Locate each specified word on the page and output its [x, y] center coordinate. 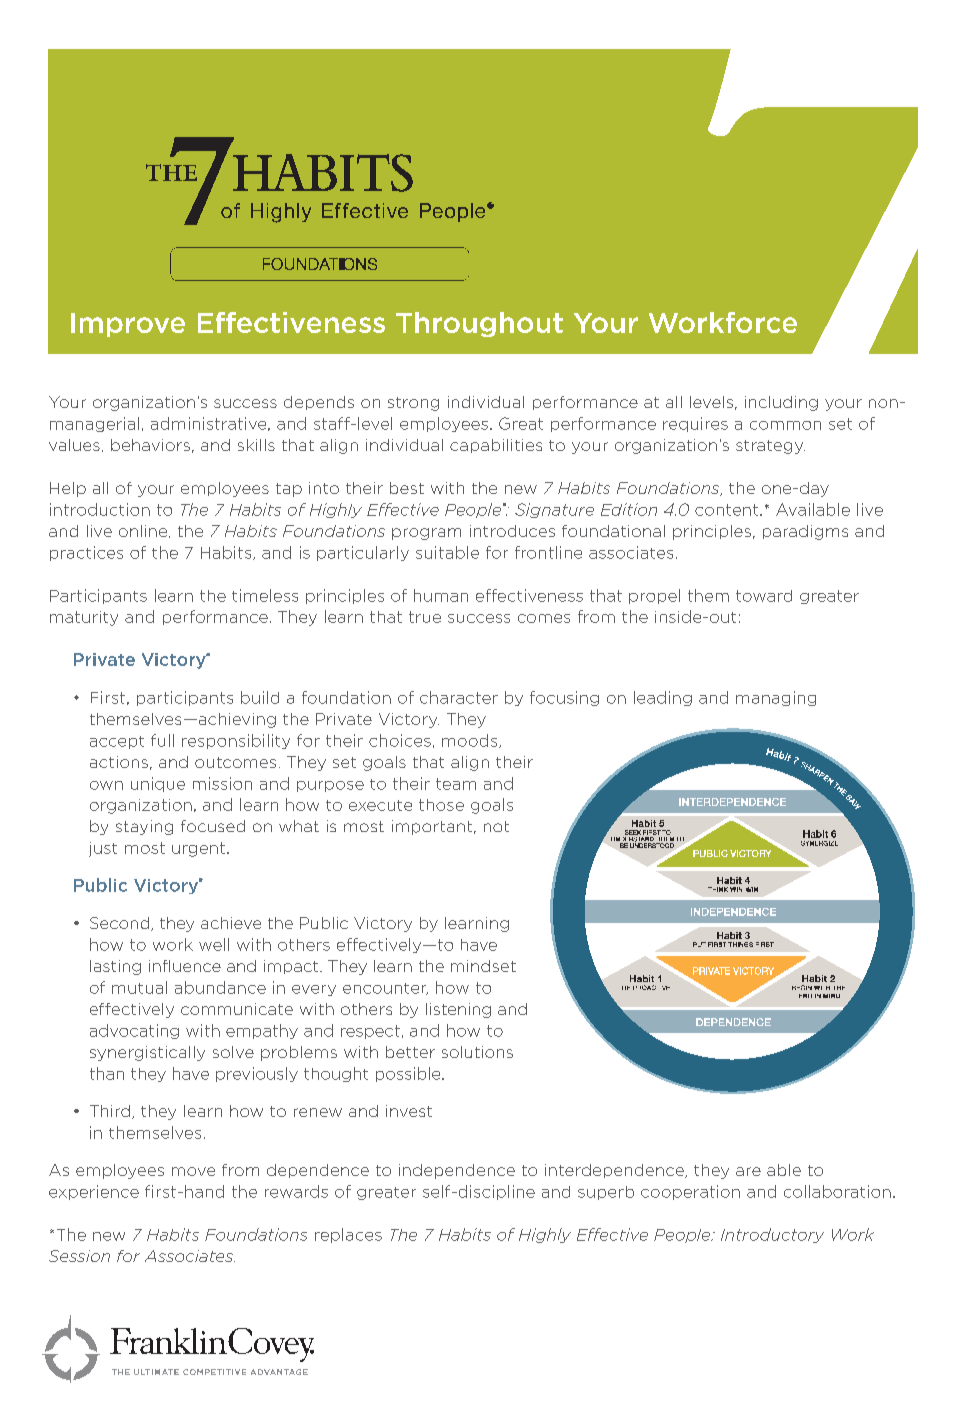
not [496, 826]
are [748, 1171]
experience [94, 1192]
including [781, 403]
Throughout [479, 324]
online [144, 531]
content [728, 510]
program [426, 534]
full [162, 740]
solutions [477, 1052]
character [459, 697]
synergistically [147, 1053]
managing [776, 698]
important [433, 827]
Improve [128, 325]
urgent [200, 849]
